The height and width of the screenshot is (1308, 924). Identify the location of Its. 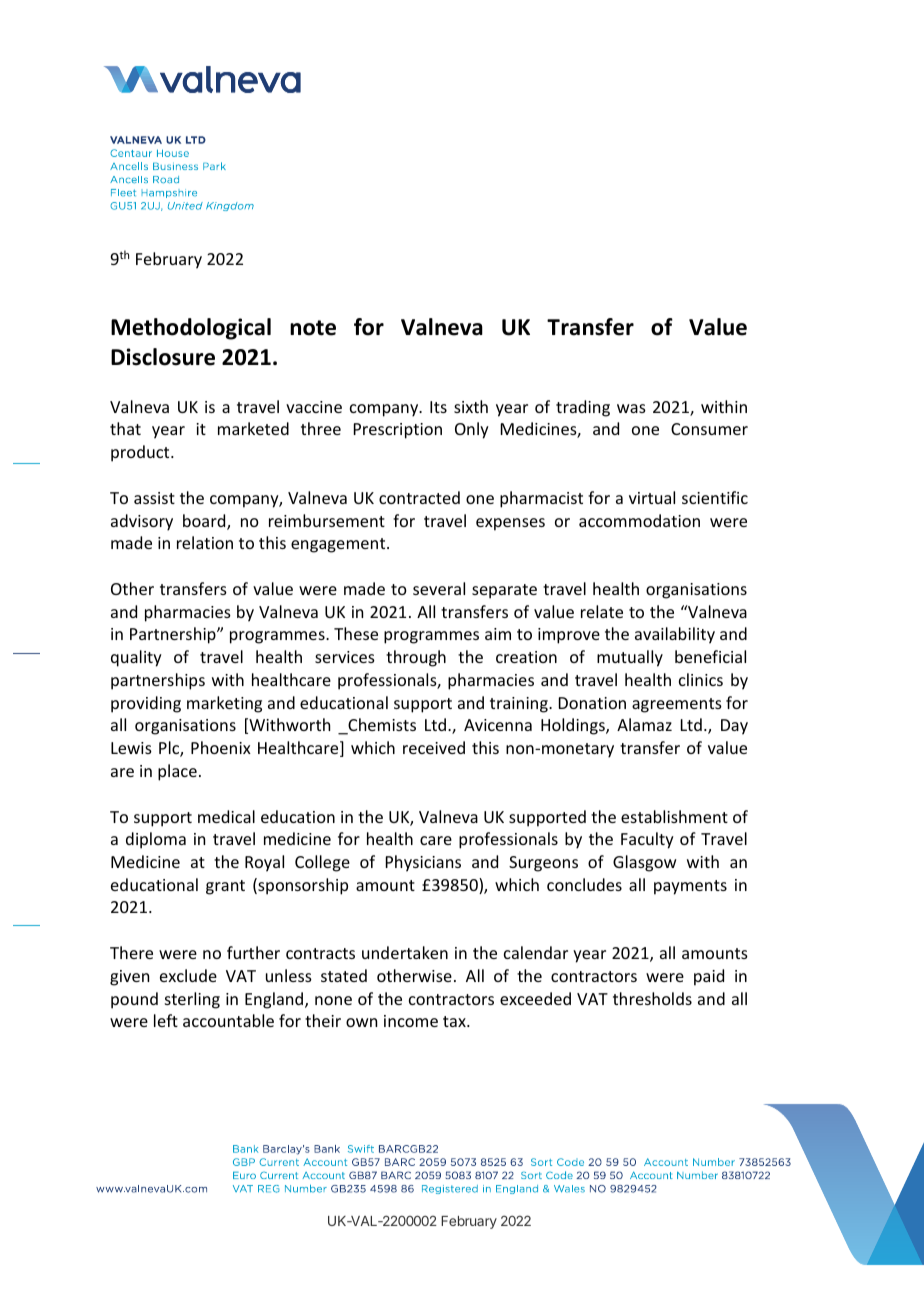
(438, 407).
